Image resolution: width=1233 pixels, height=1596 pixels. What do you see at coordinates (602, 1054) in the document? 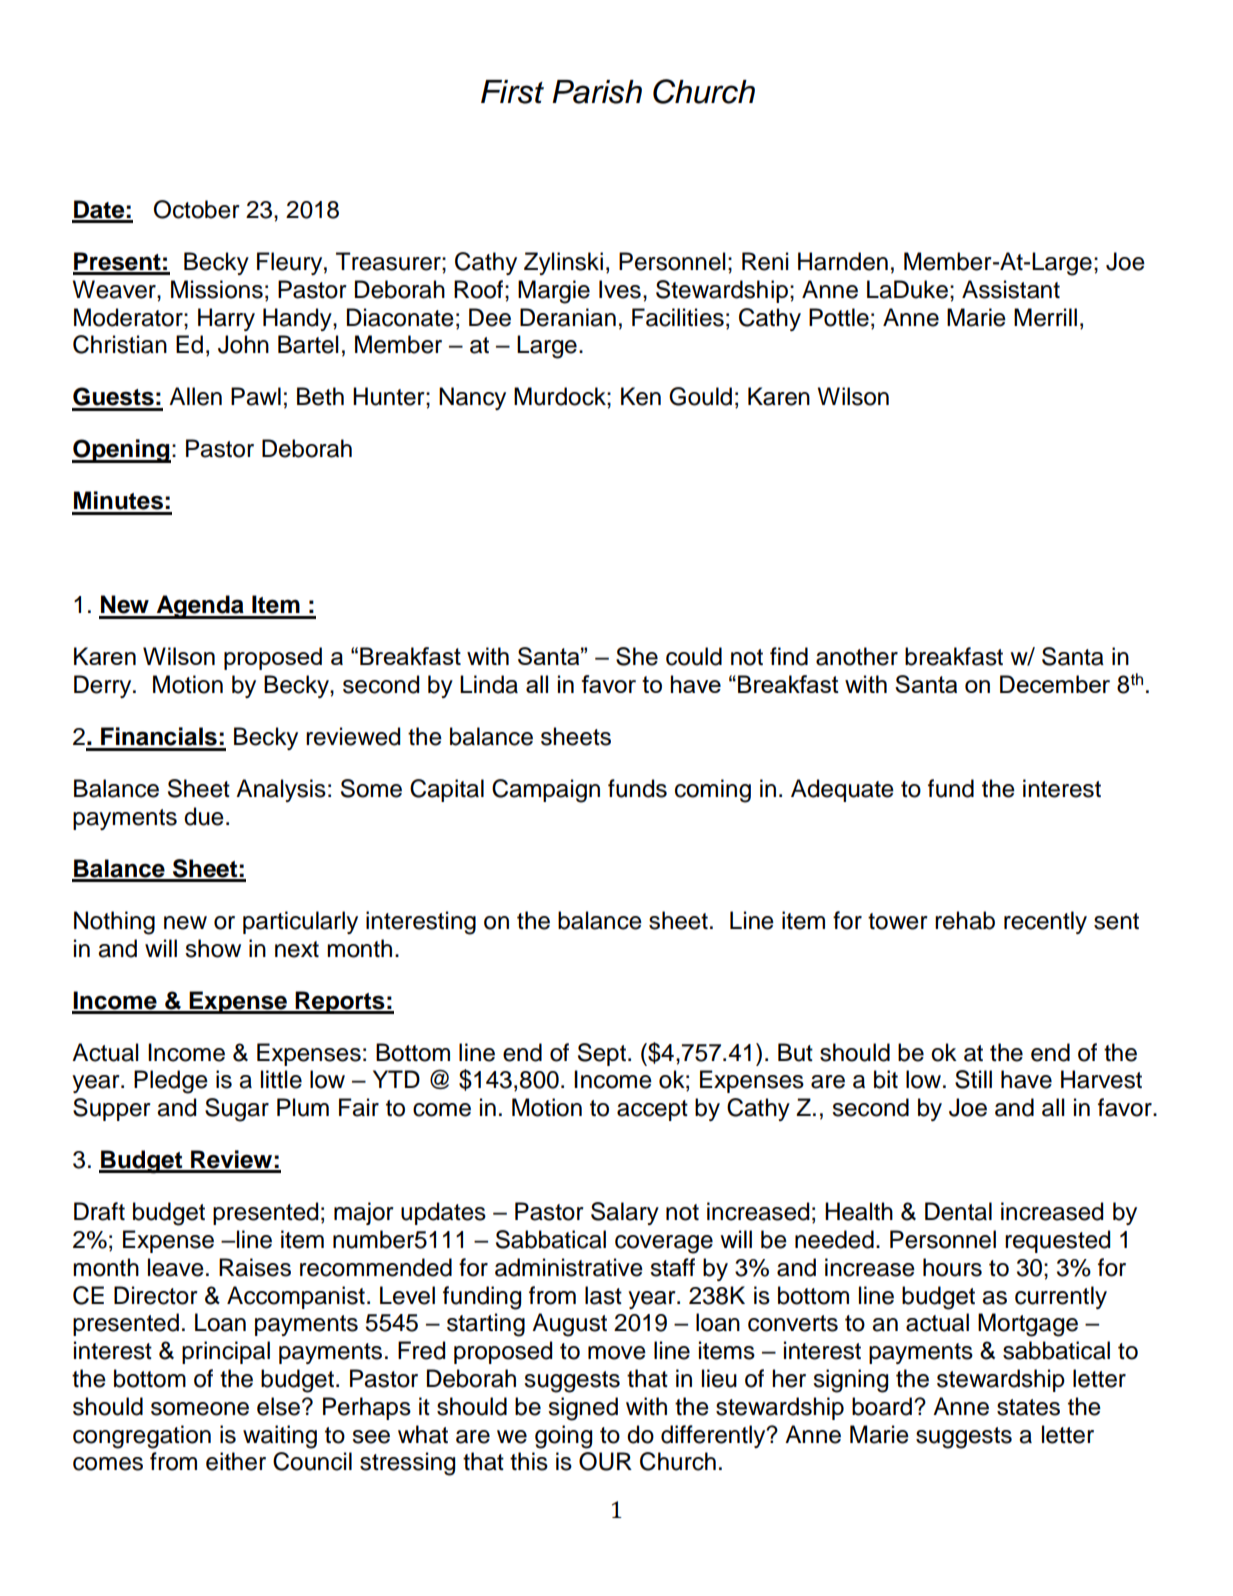
I see `Sept` at bounding box center [602, 1054].
